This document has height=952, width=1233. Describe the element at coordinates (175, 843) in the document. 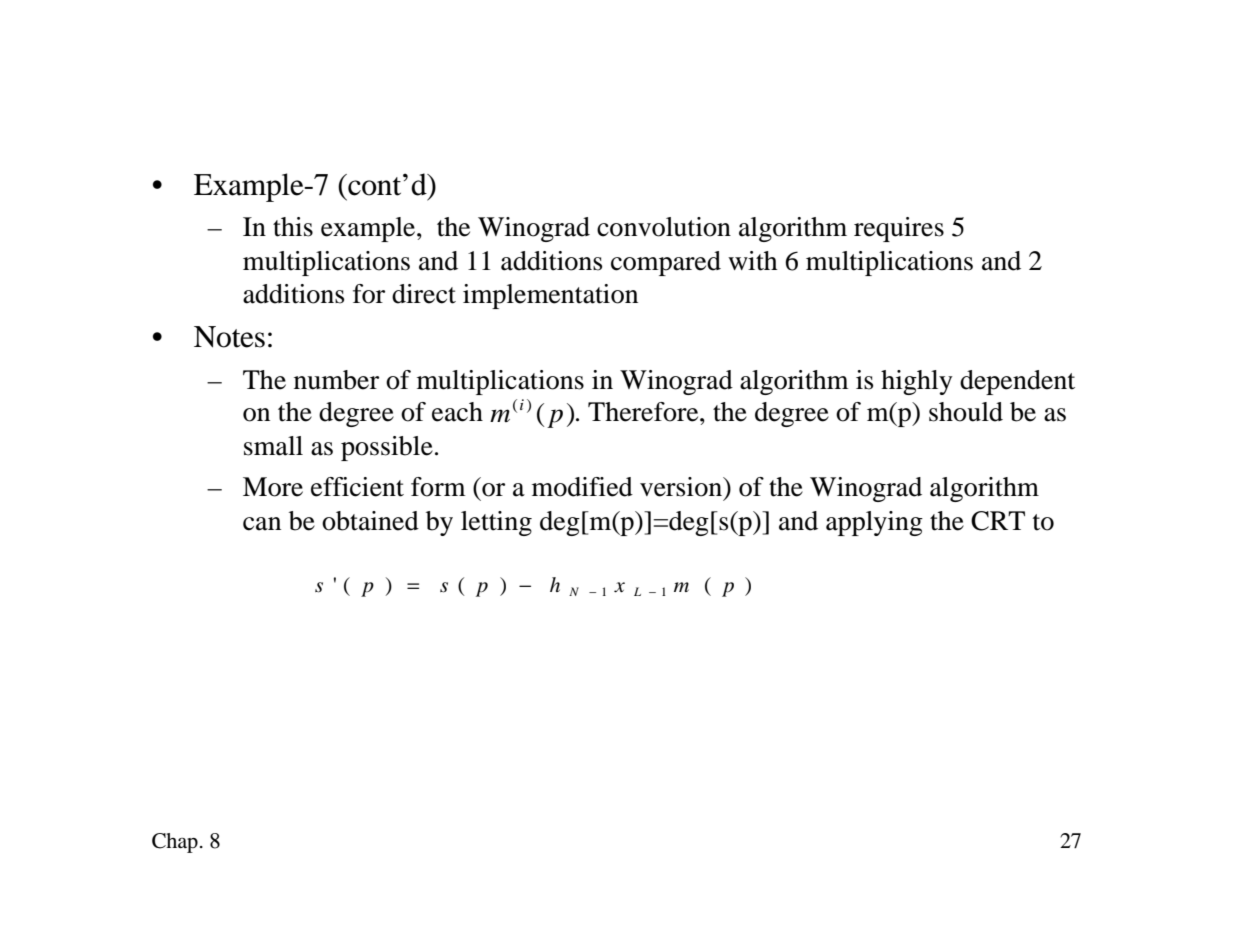

I see `Chap` at that location.
